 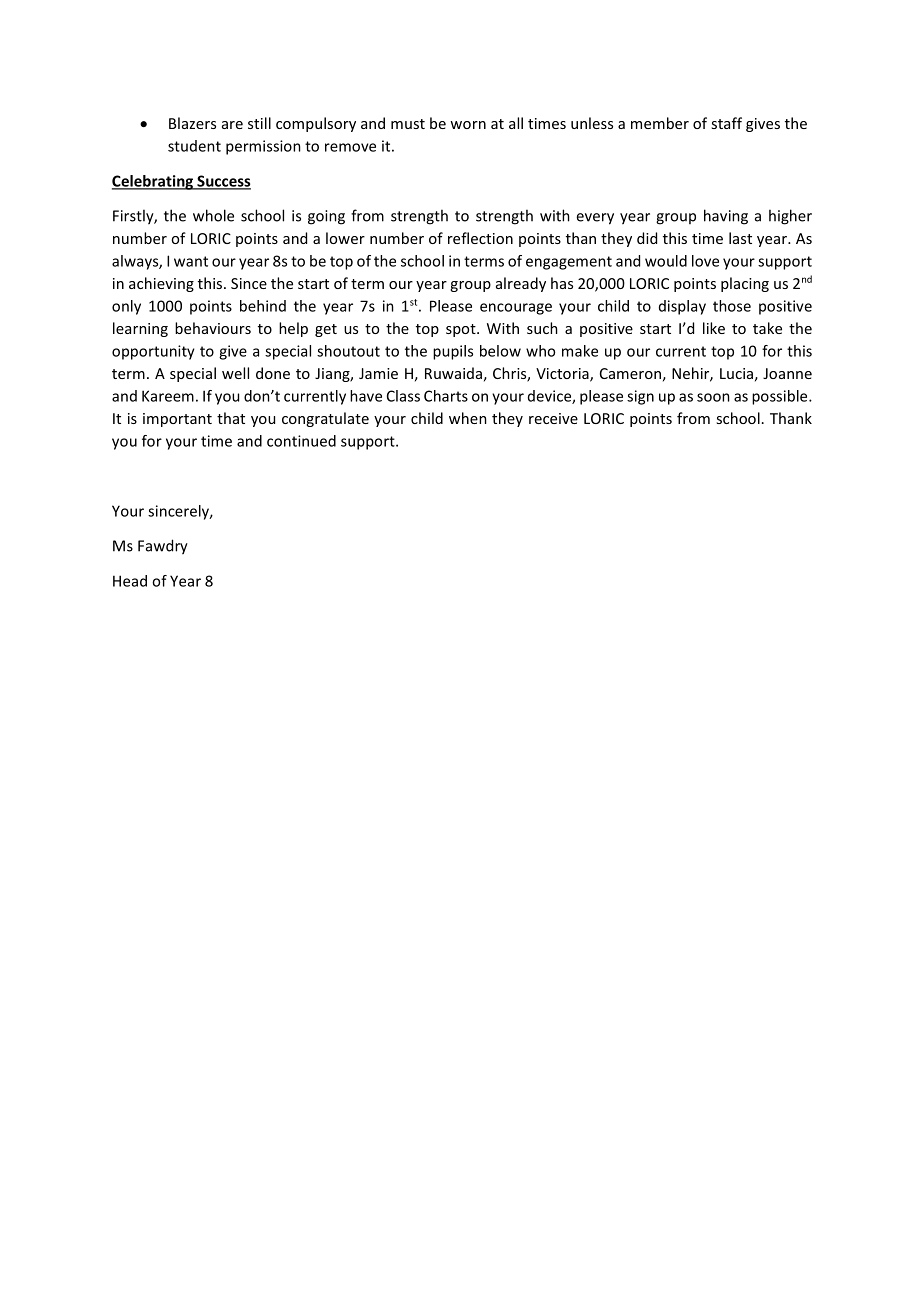 I want to click on student, so click(x=194, y=146).
